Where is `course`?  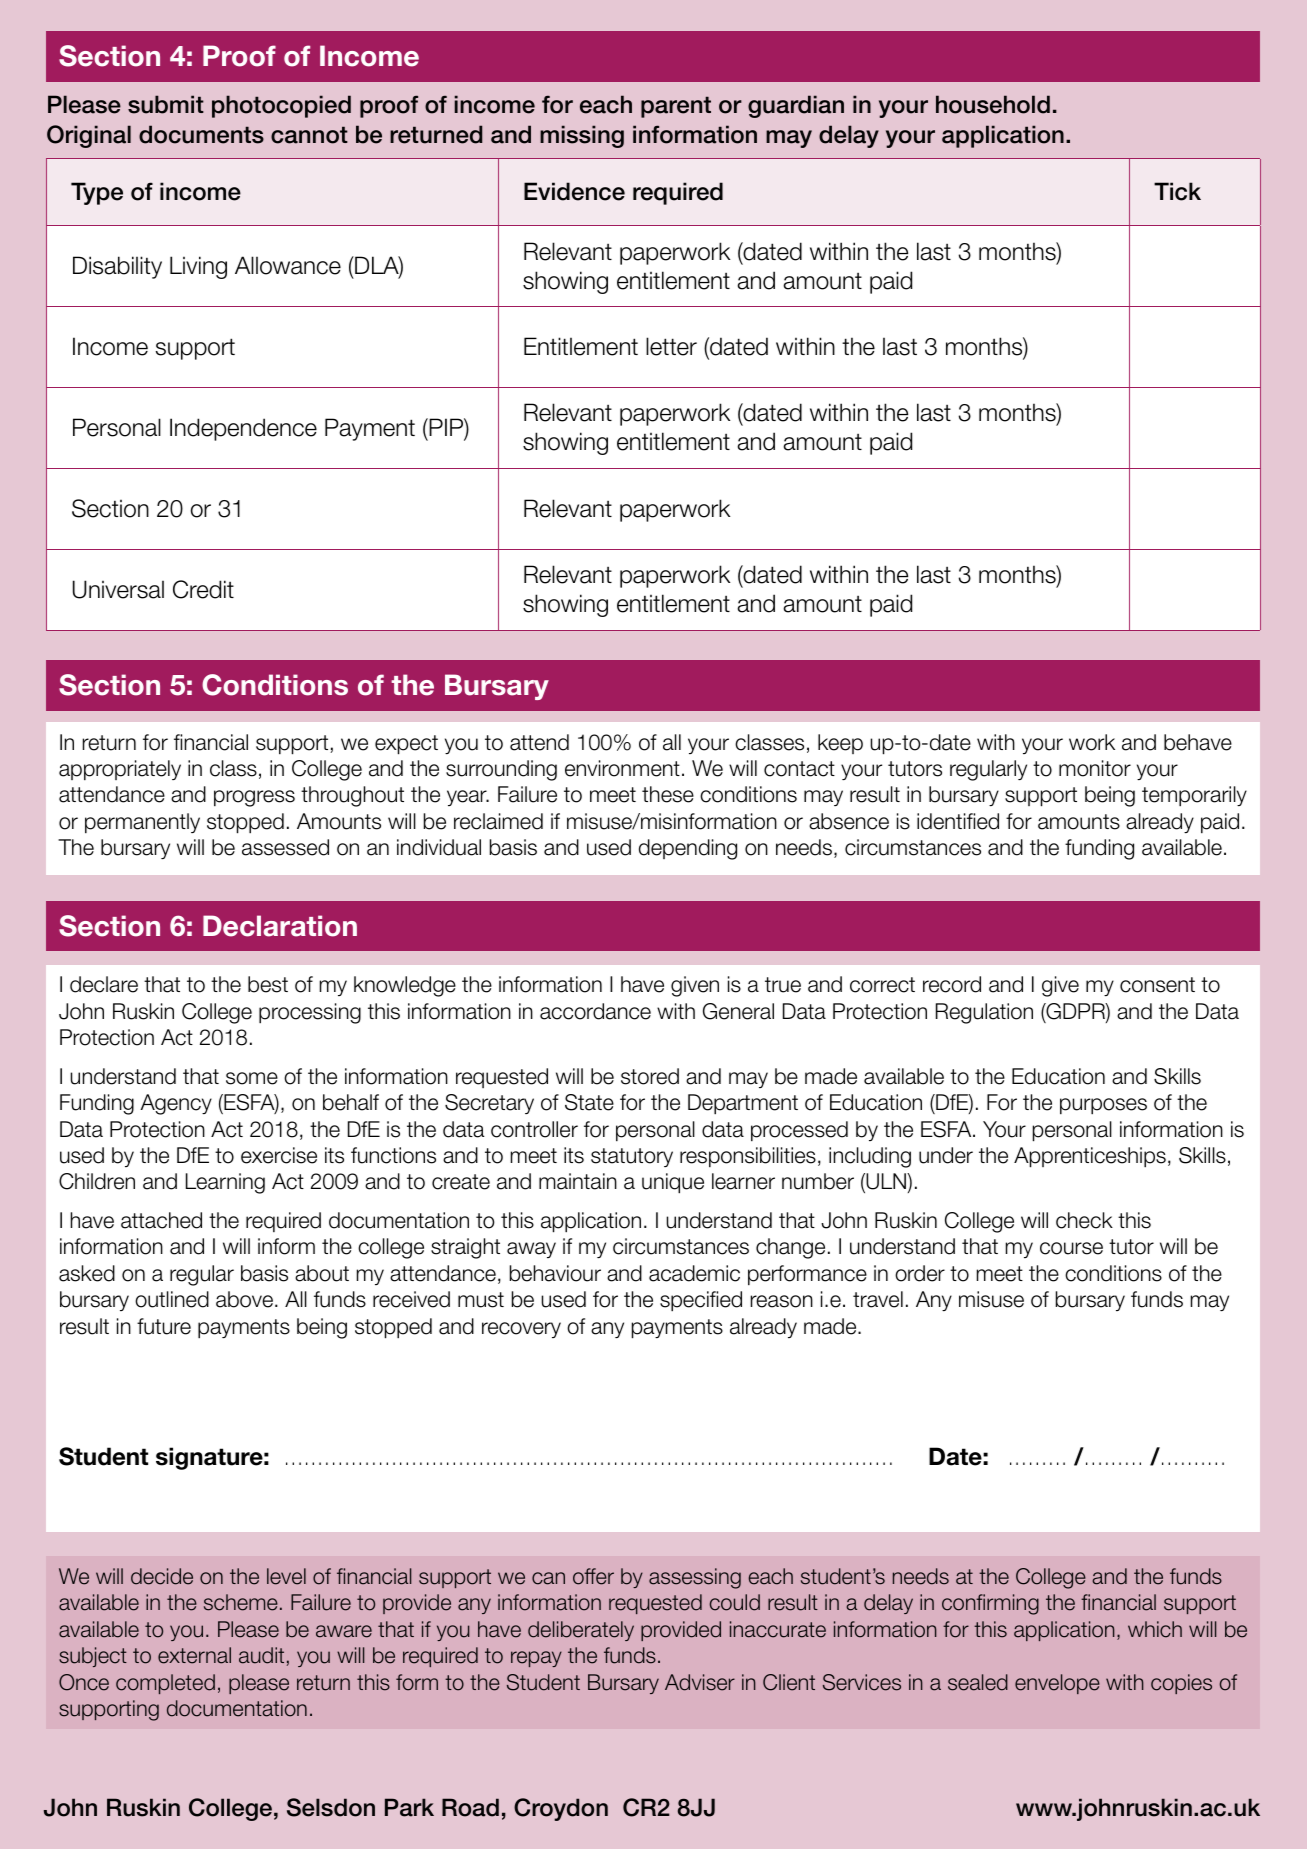
course is located at coordinates (1071, 1248).
